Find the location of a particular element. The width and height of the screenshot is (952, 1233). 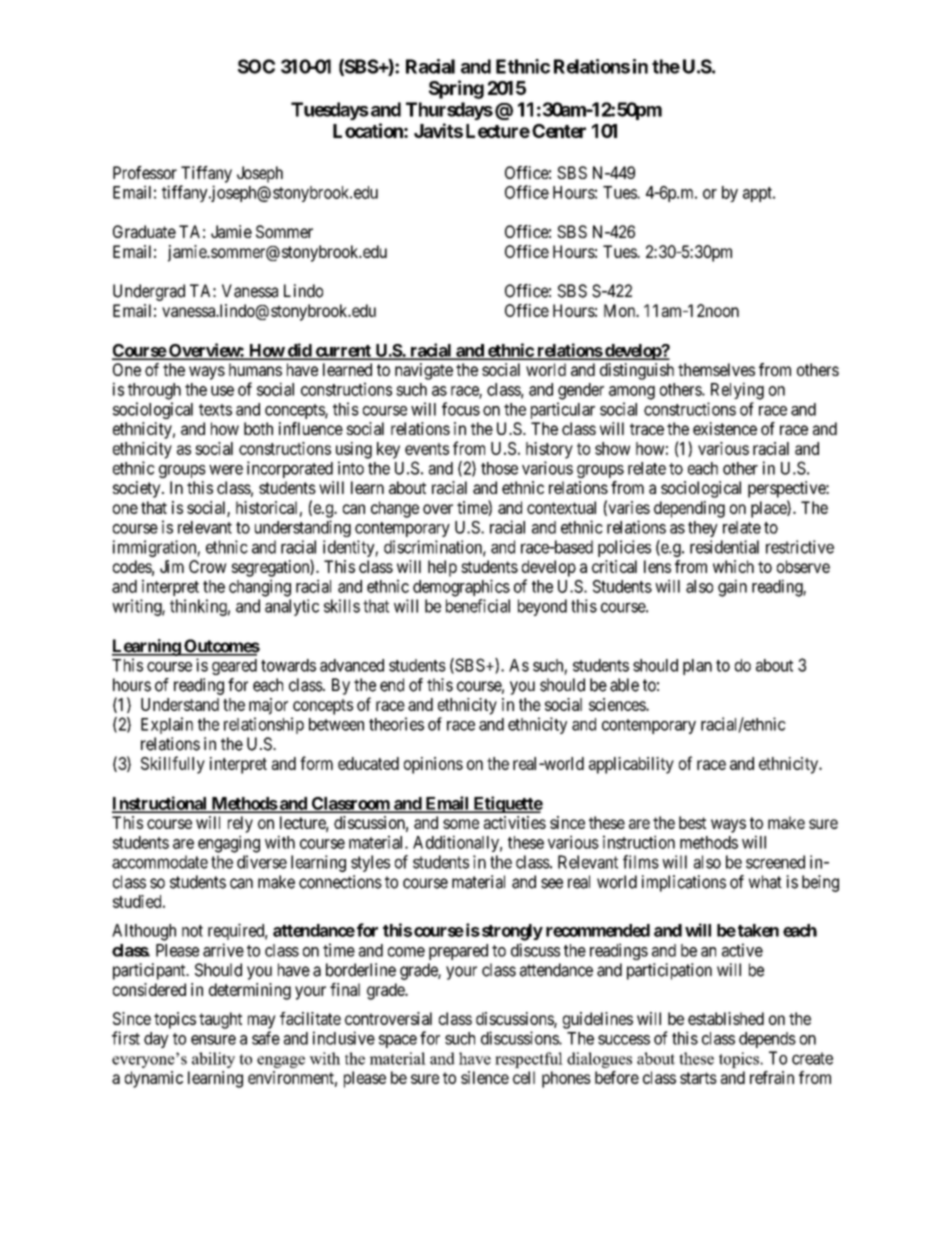

gain is located at coordinates (732, 588).
